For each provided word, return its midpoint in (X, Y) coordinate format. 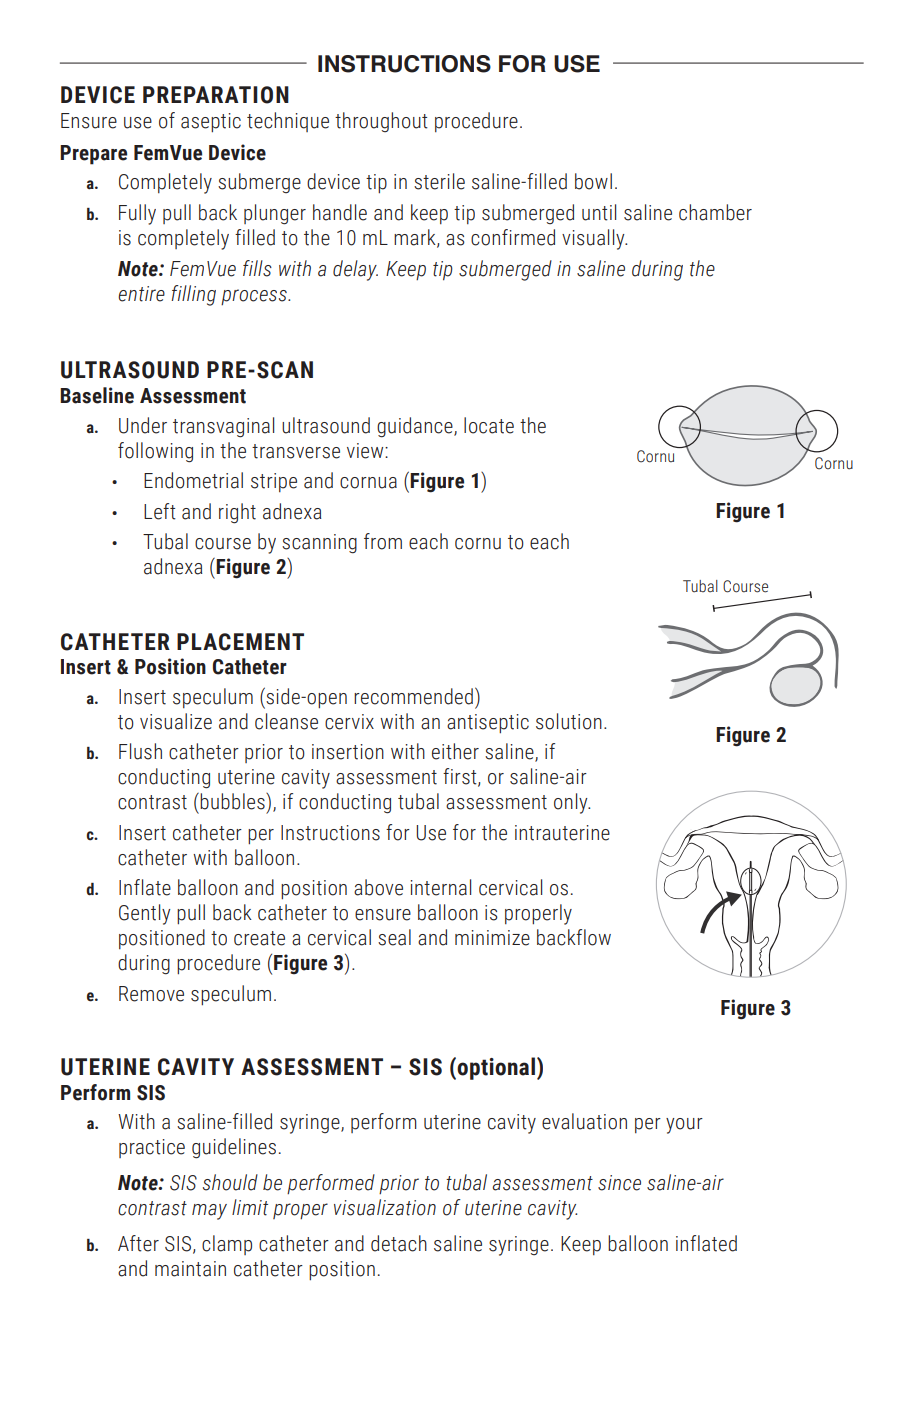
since (619, 1183)
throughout (381, 122)
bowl (593, 181)
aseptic (211, 122)
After (138, 1243)
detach (399, 1243)
